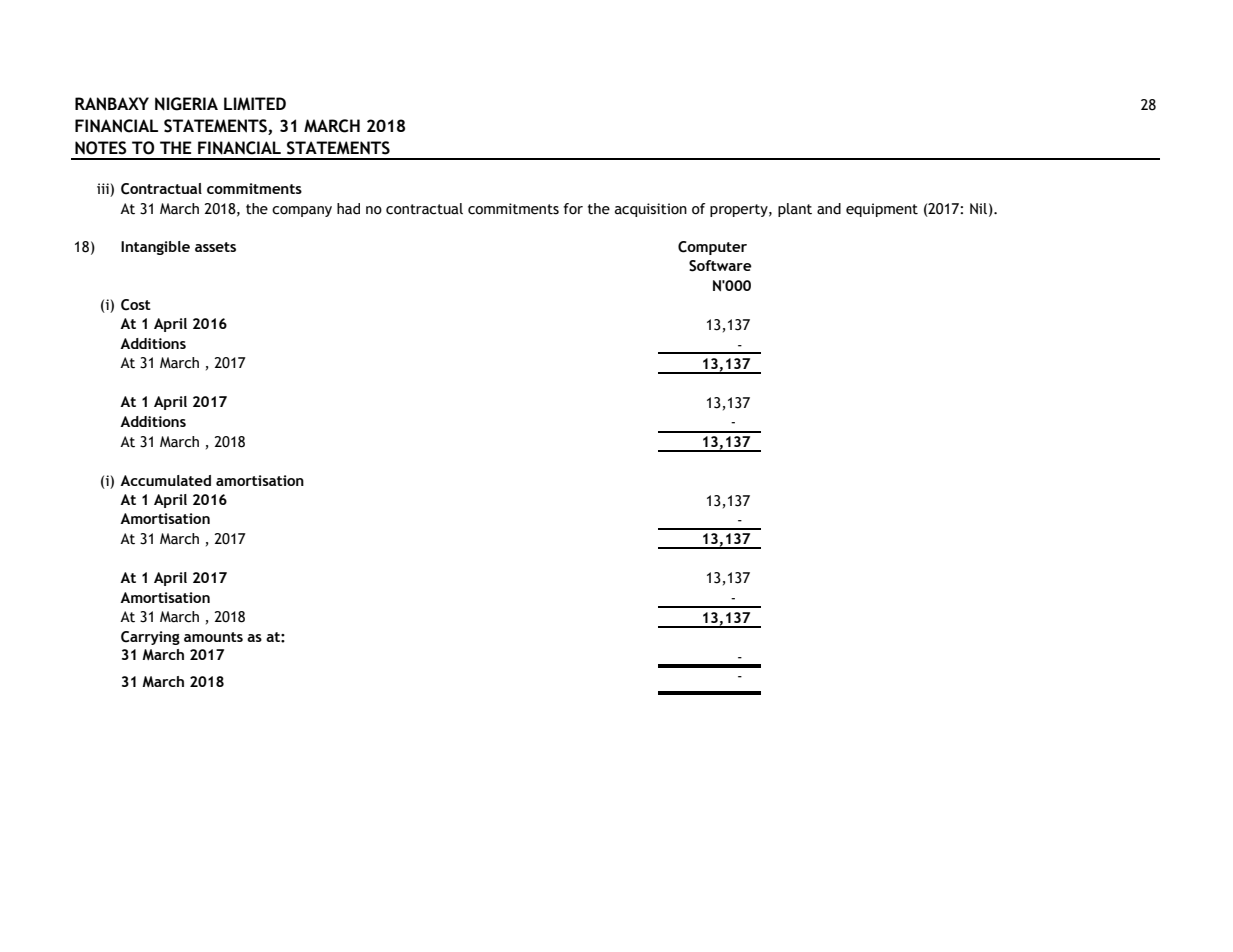  Describe the element at coordinates (829, 209) in the screenshot. I see `and` at that location.
